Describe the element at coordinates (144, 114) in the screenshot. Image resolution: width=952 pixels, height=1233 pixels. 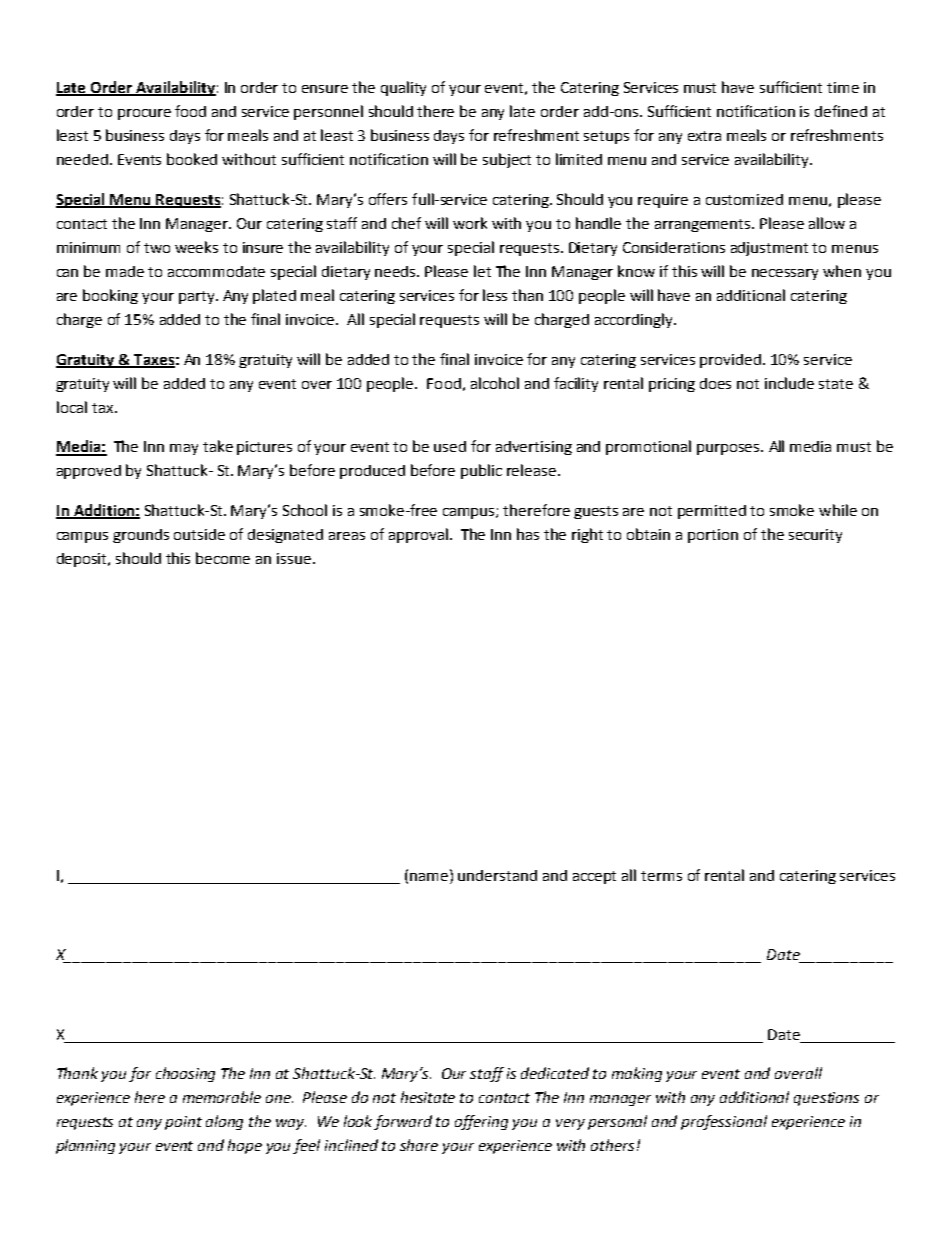
I see `procure` at that location.
